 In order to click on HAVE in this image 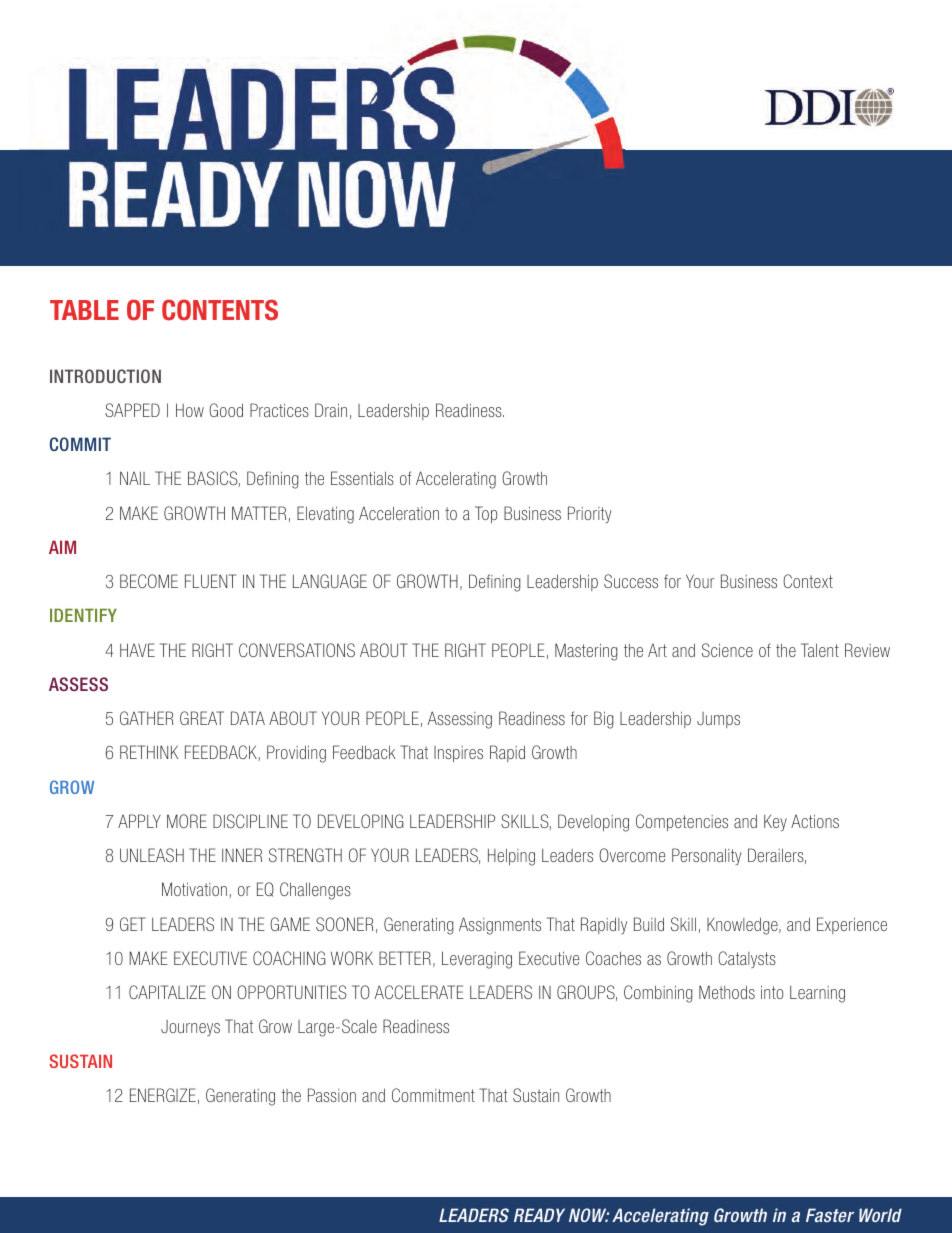, I will do `click(137, 650)`.
